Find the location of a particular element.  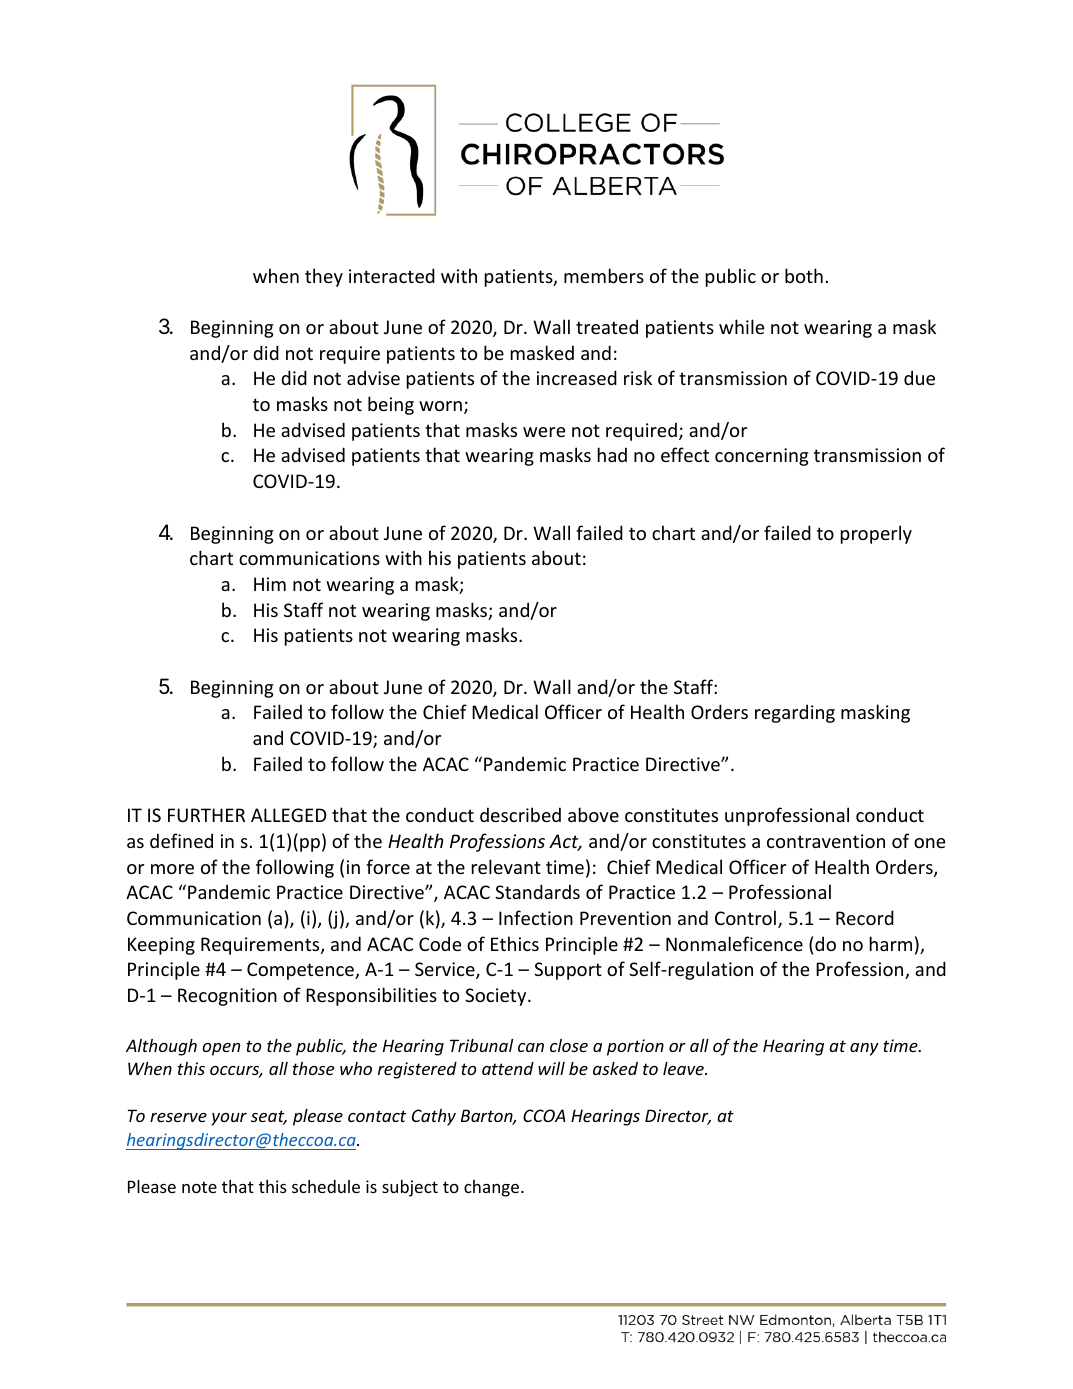

Competence is located at coordinates (301, 971).
